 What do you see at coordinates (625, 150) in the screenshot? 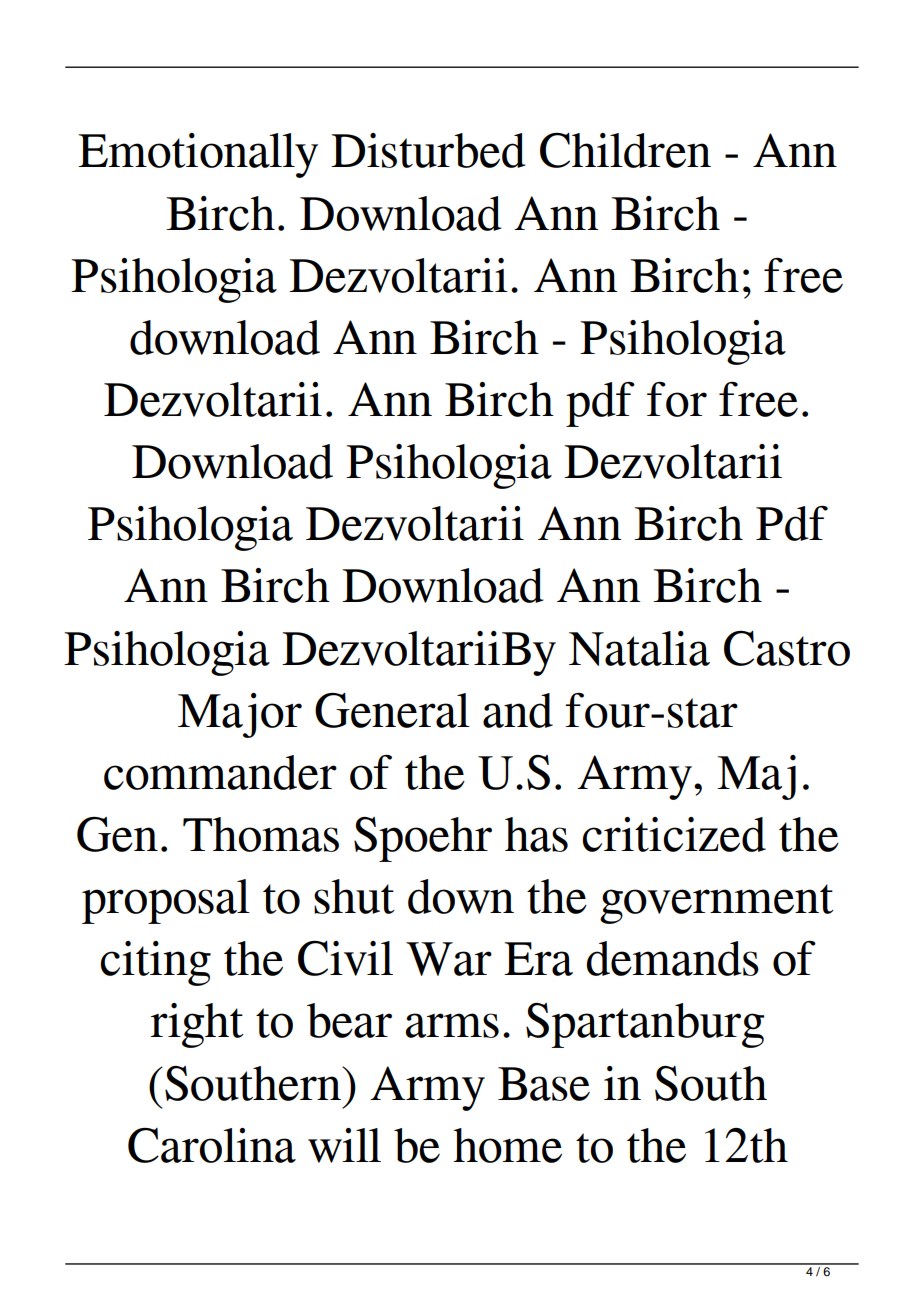
I see `Children` at bounding box center [625, 150].
